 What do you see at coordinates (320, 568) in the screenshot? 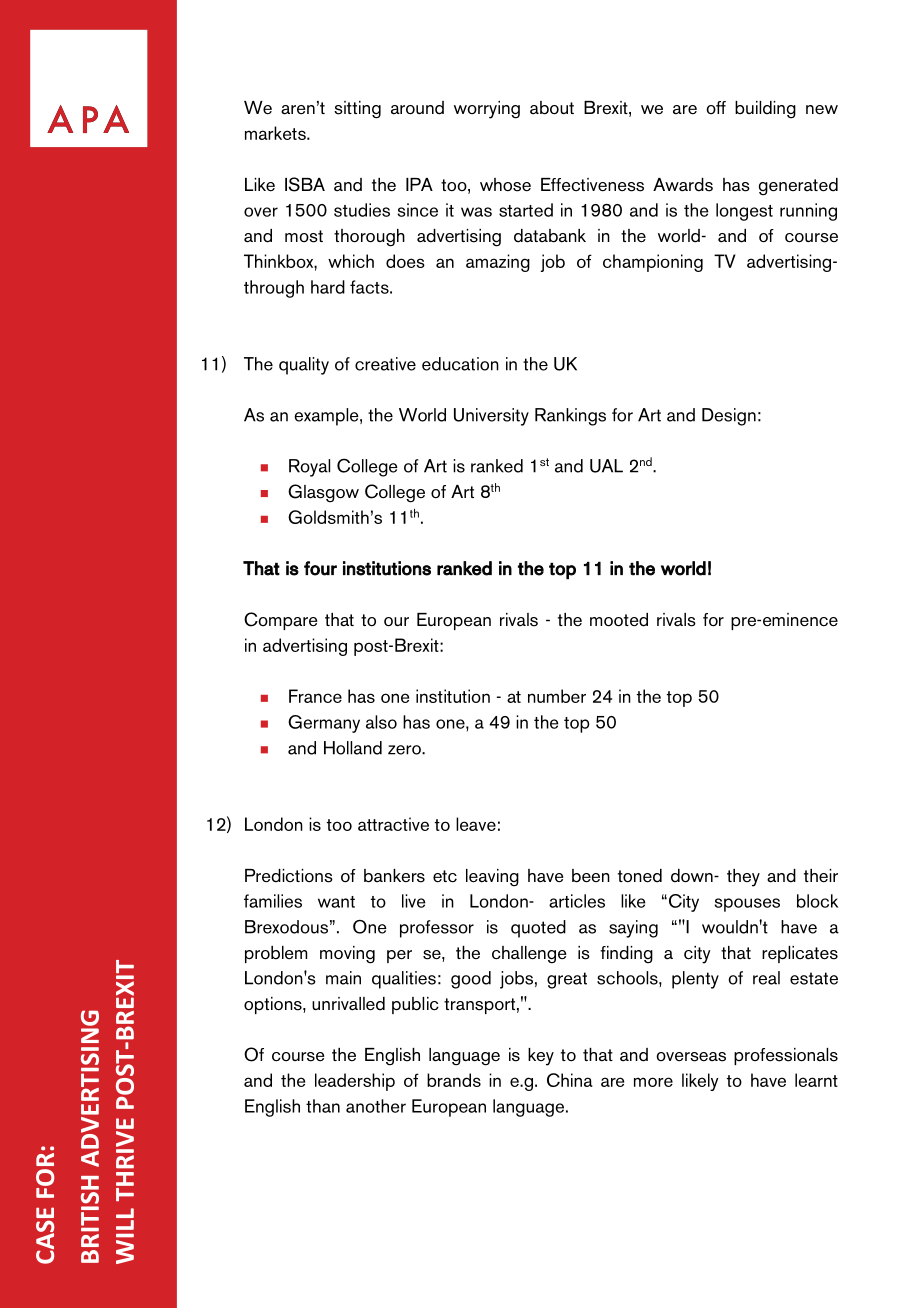
I see `four` at bounding box center [320, 568].
